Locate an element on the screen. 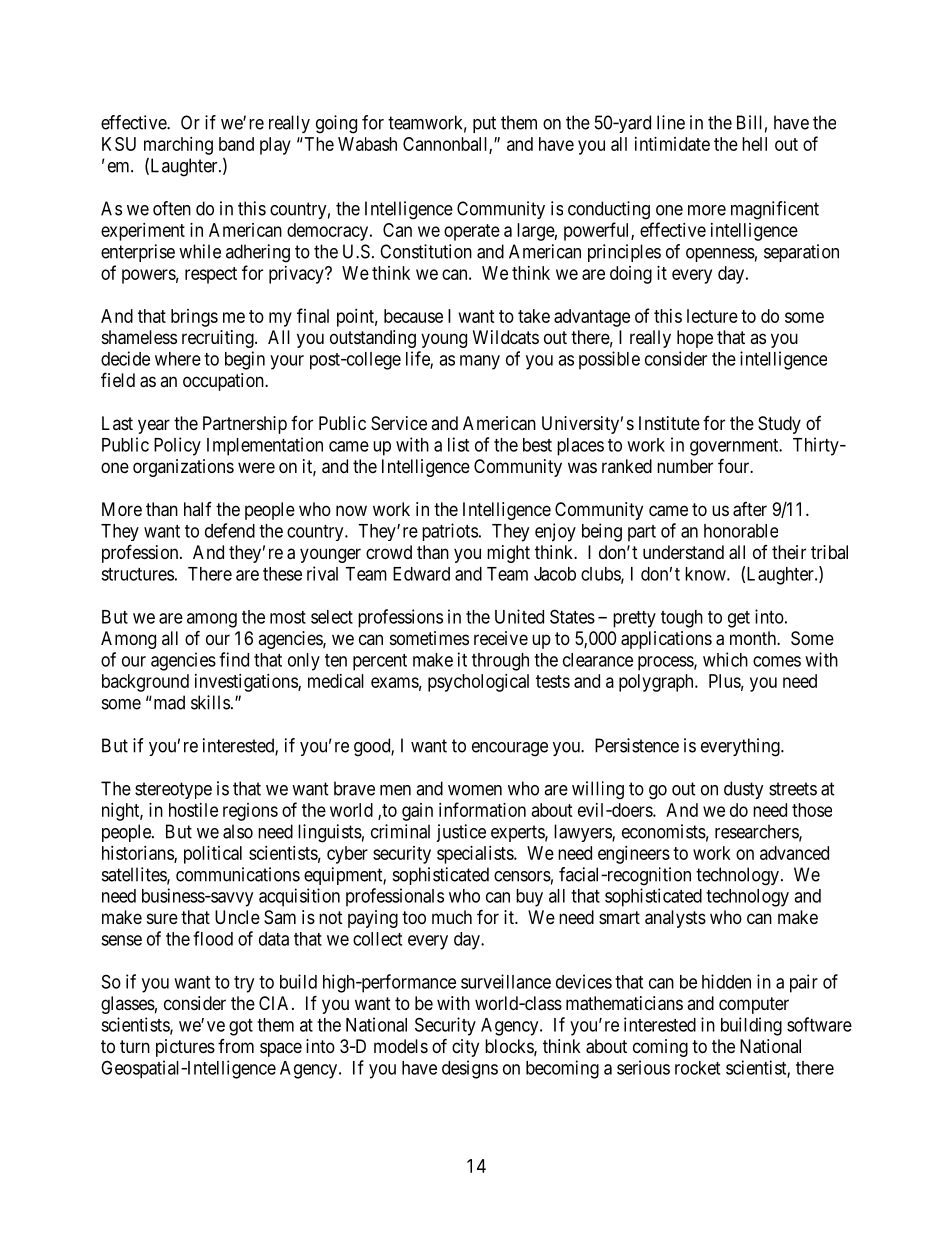 The height and width of the screenshot is (1233, 952). Wabash is located at coordinates (367, 144).
